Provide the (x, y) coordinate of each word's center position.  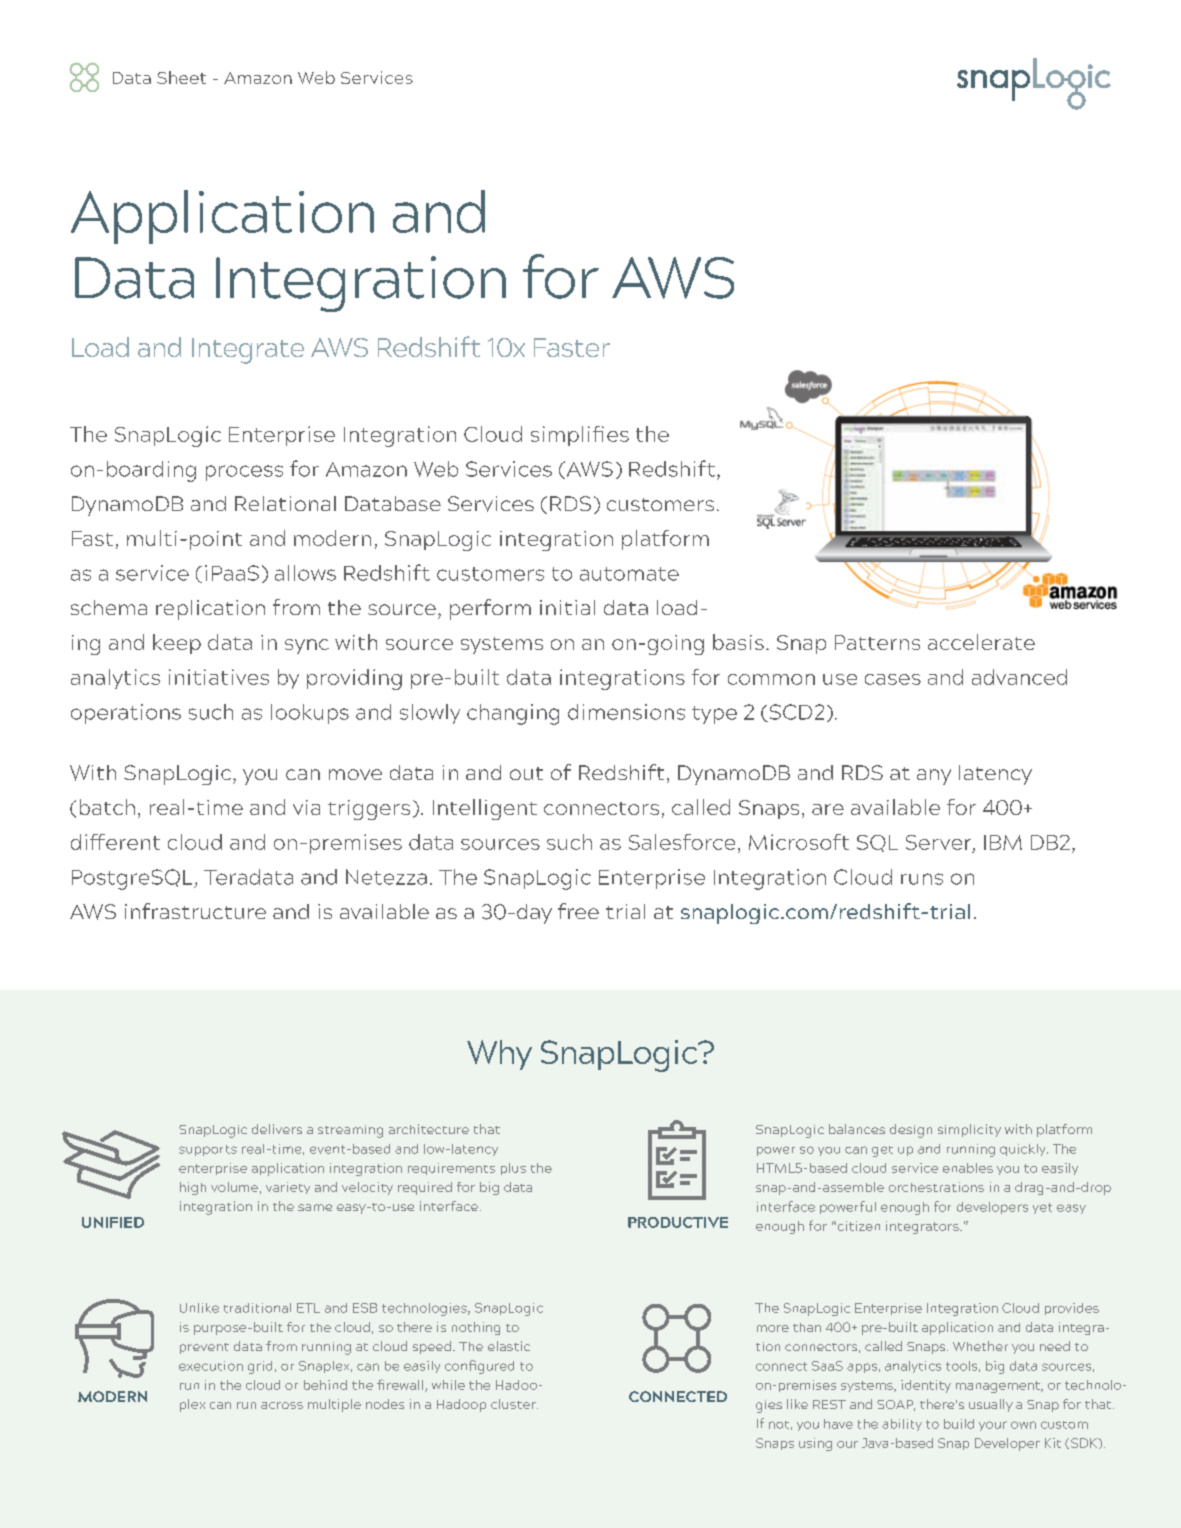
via (306, 807)
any (934, 777)
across (282, 1405)
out (526, 773)
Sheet (181, 77)
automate (629, 574)
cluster (514, 1404)
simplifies (580, 436)
